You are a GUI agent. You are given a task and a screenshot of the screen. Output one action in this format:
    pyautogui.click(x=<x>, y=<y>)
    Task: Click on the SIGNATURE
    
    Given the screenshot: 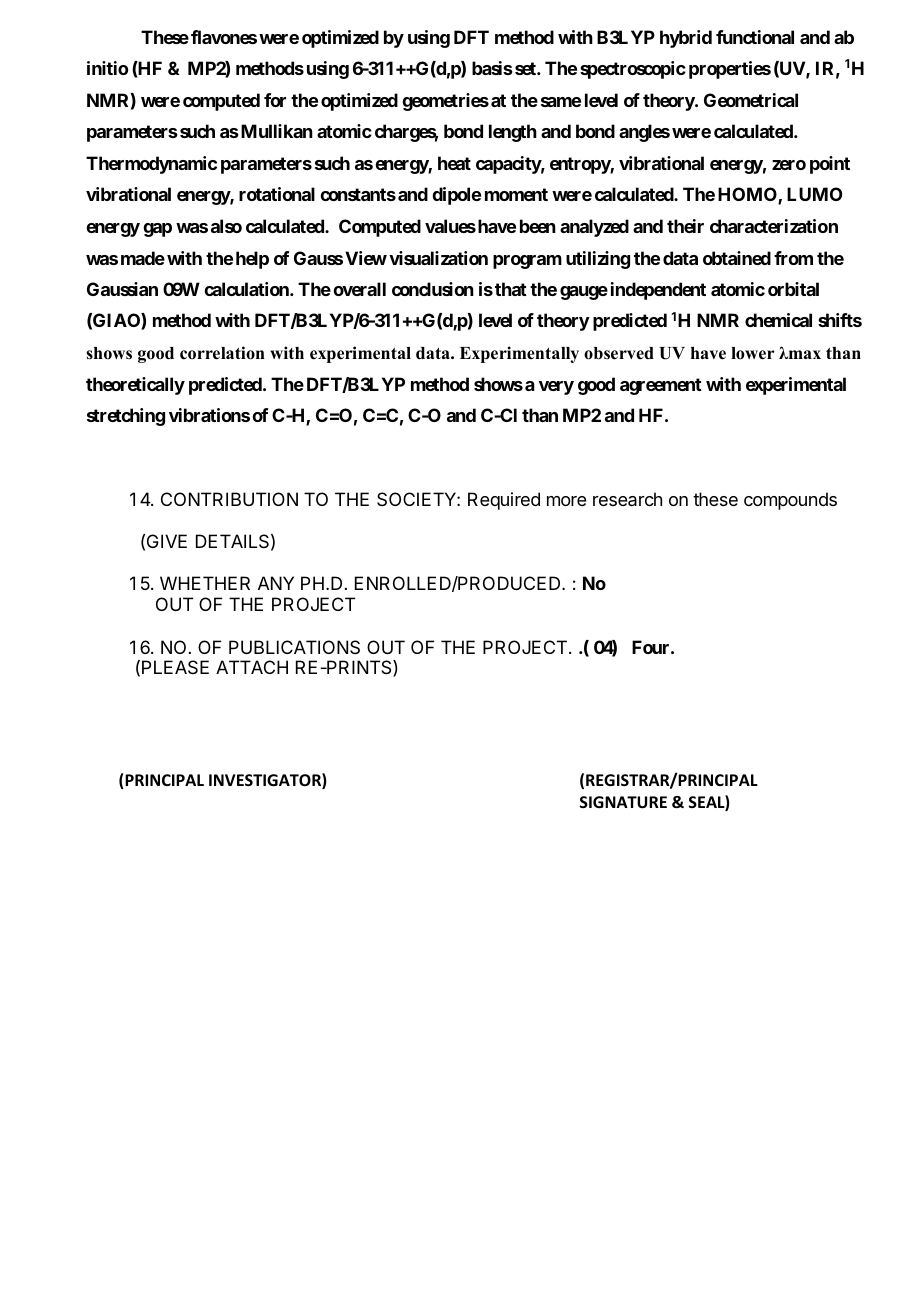 What is the action you would take?
    pyautogui.click(x=623, y=802)
